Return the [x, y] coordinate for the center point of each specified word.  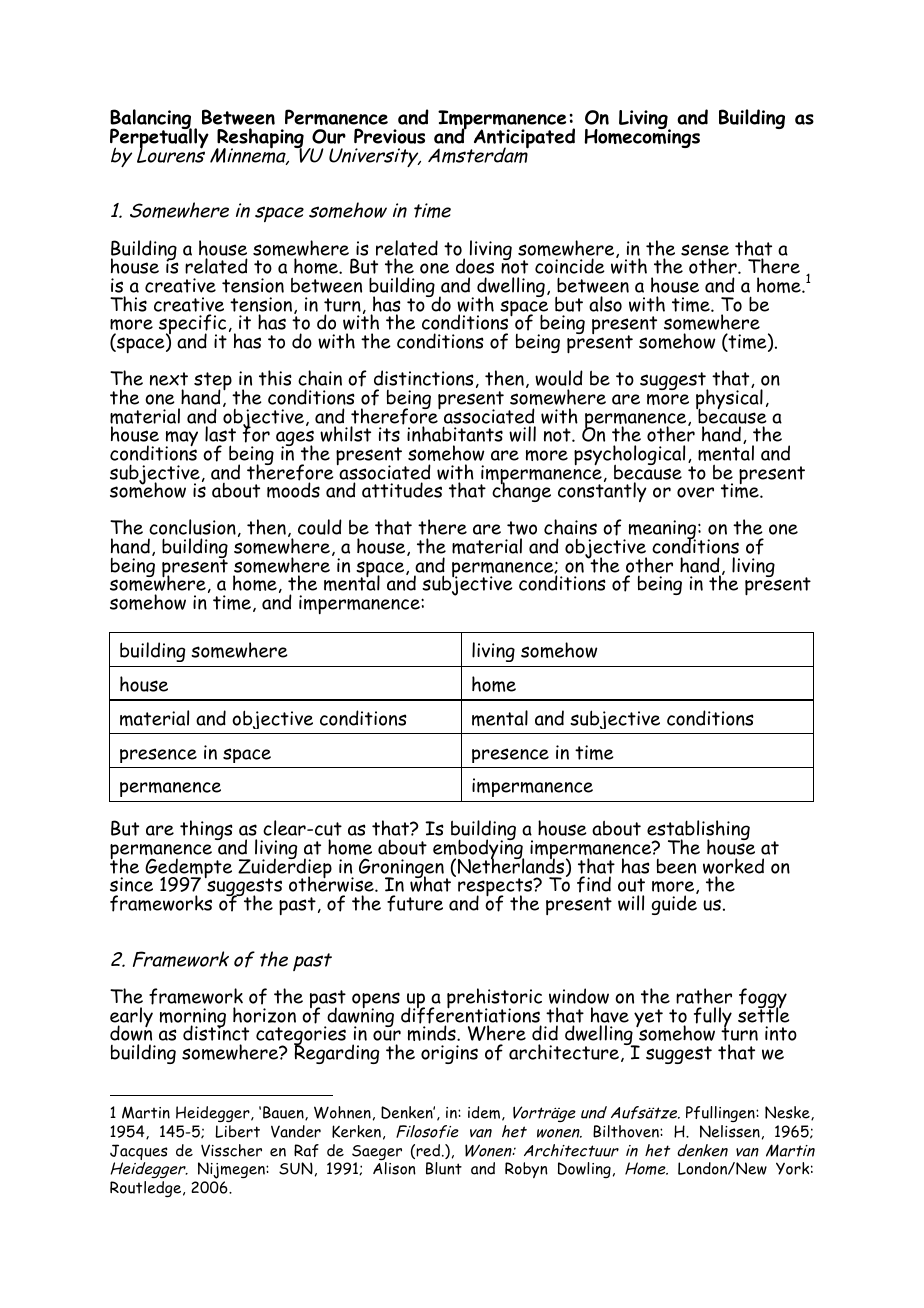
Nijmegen [231, 1172]
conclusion [192, 527]
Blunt [444, 1168]
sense [705, 250]
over [695, 492]
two [522, 528]
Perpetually [159, 138]
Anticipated [523, 139]
